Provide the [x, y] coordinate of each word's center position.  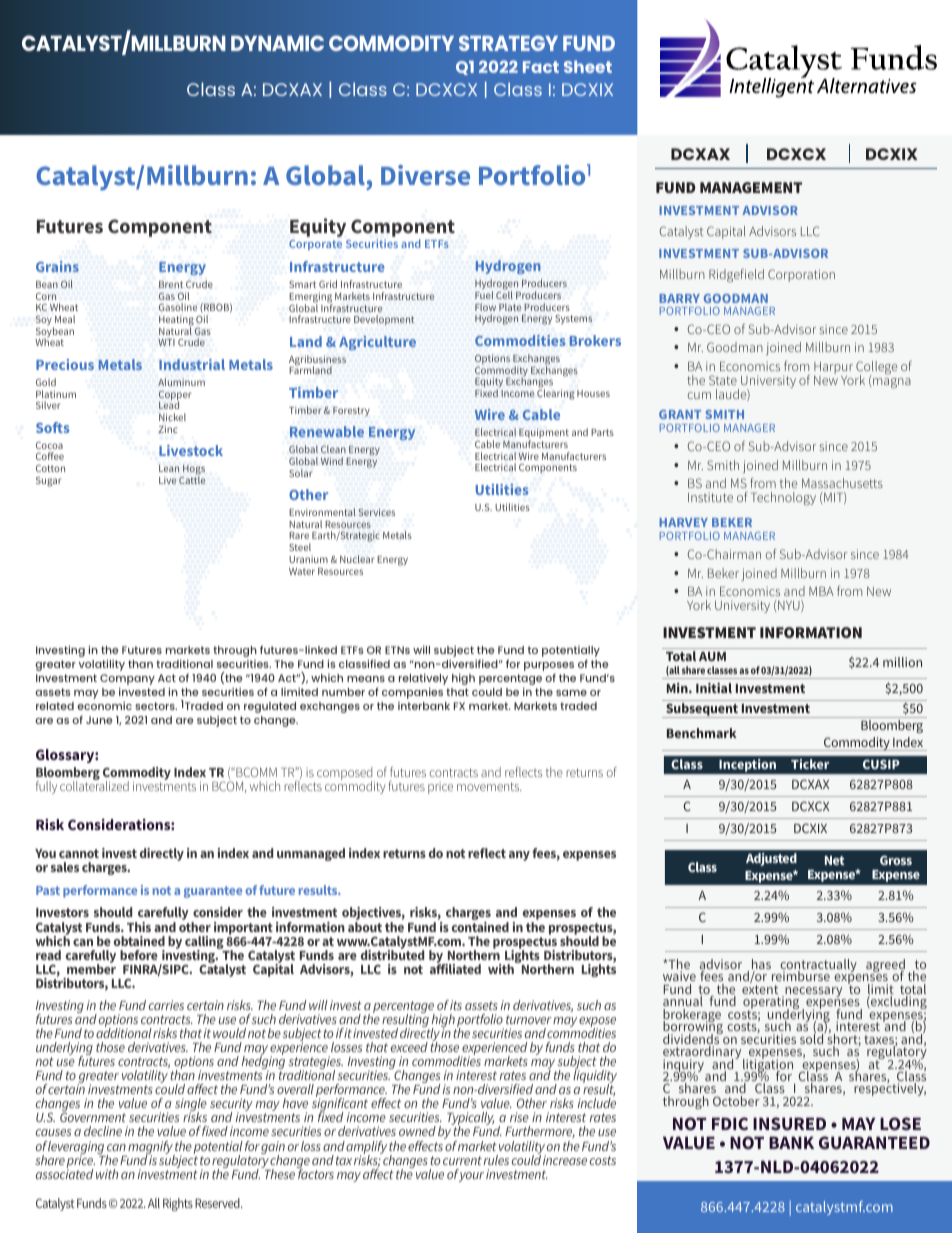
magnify [151, 1149]
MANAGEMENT [751, 187]
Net [835, 860]
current [462, 1160]
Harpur [833, 369]
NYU [790, 606]
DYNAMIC [277, 43]
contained [480, 925]
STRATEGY [508, 43]
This [139, 927]
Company [127, 681]
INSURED [789, 1123]
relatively [423, 680]
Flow [485, 307]
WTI [166, 342]
